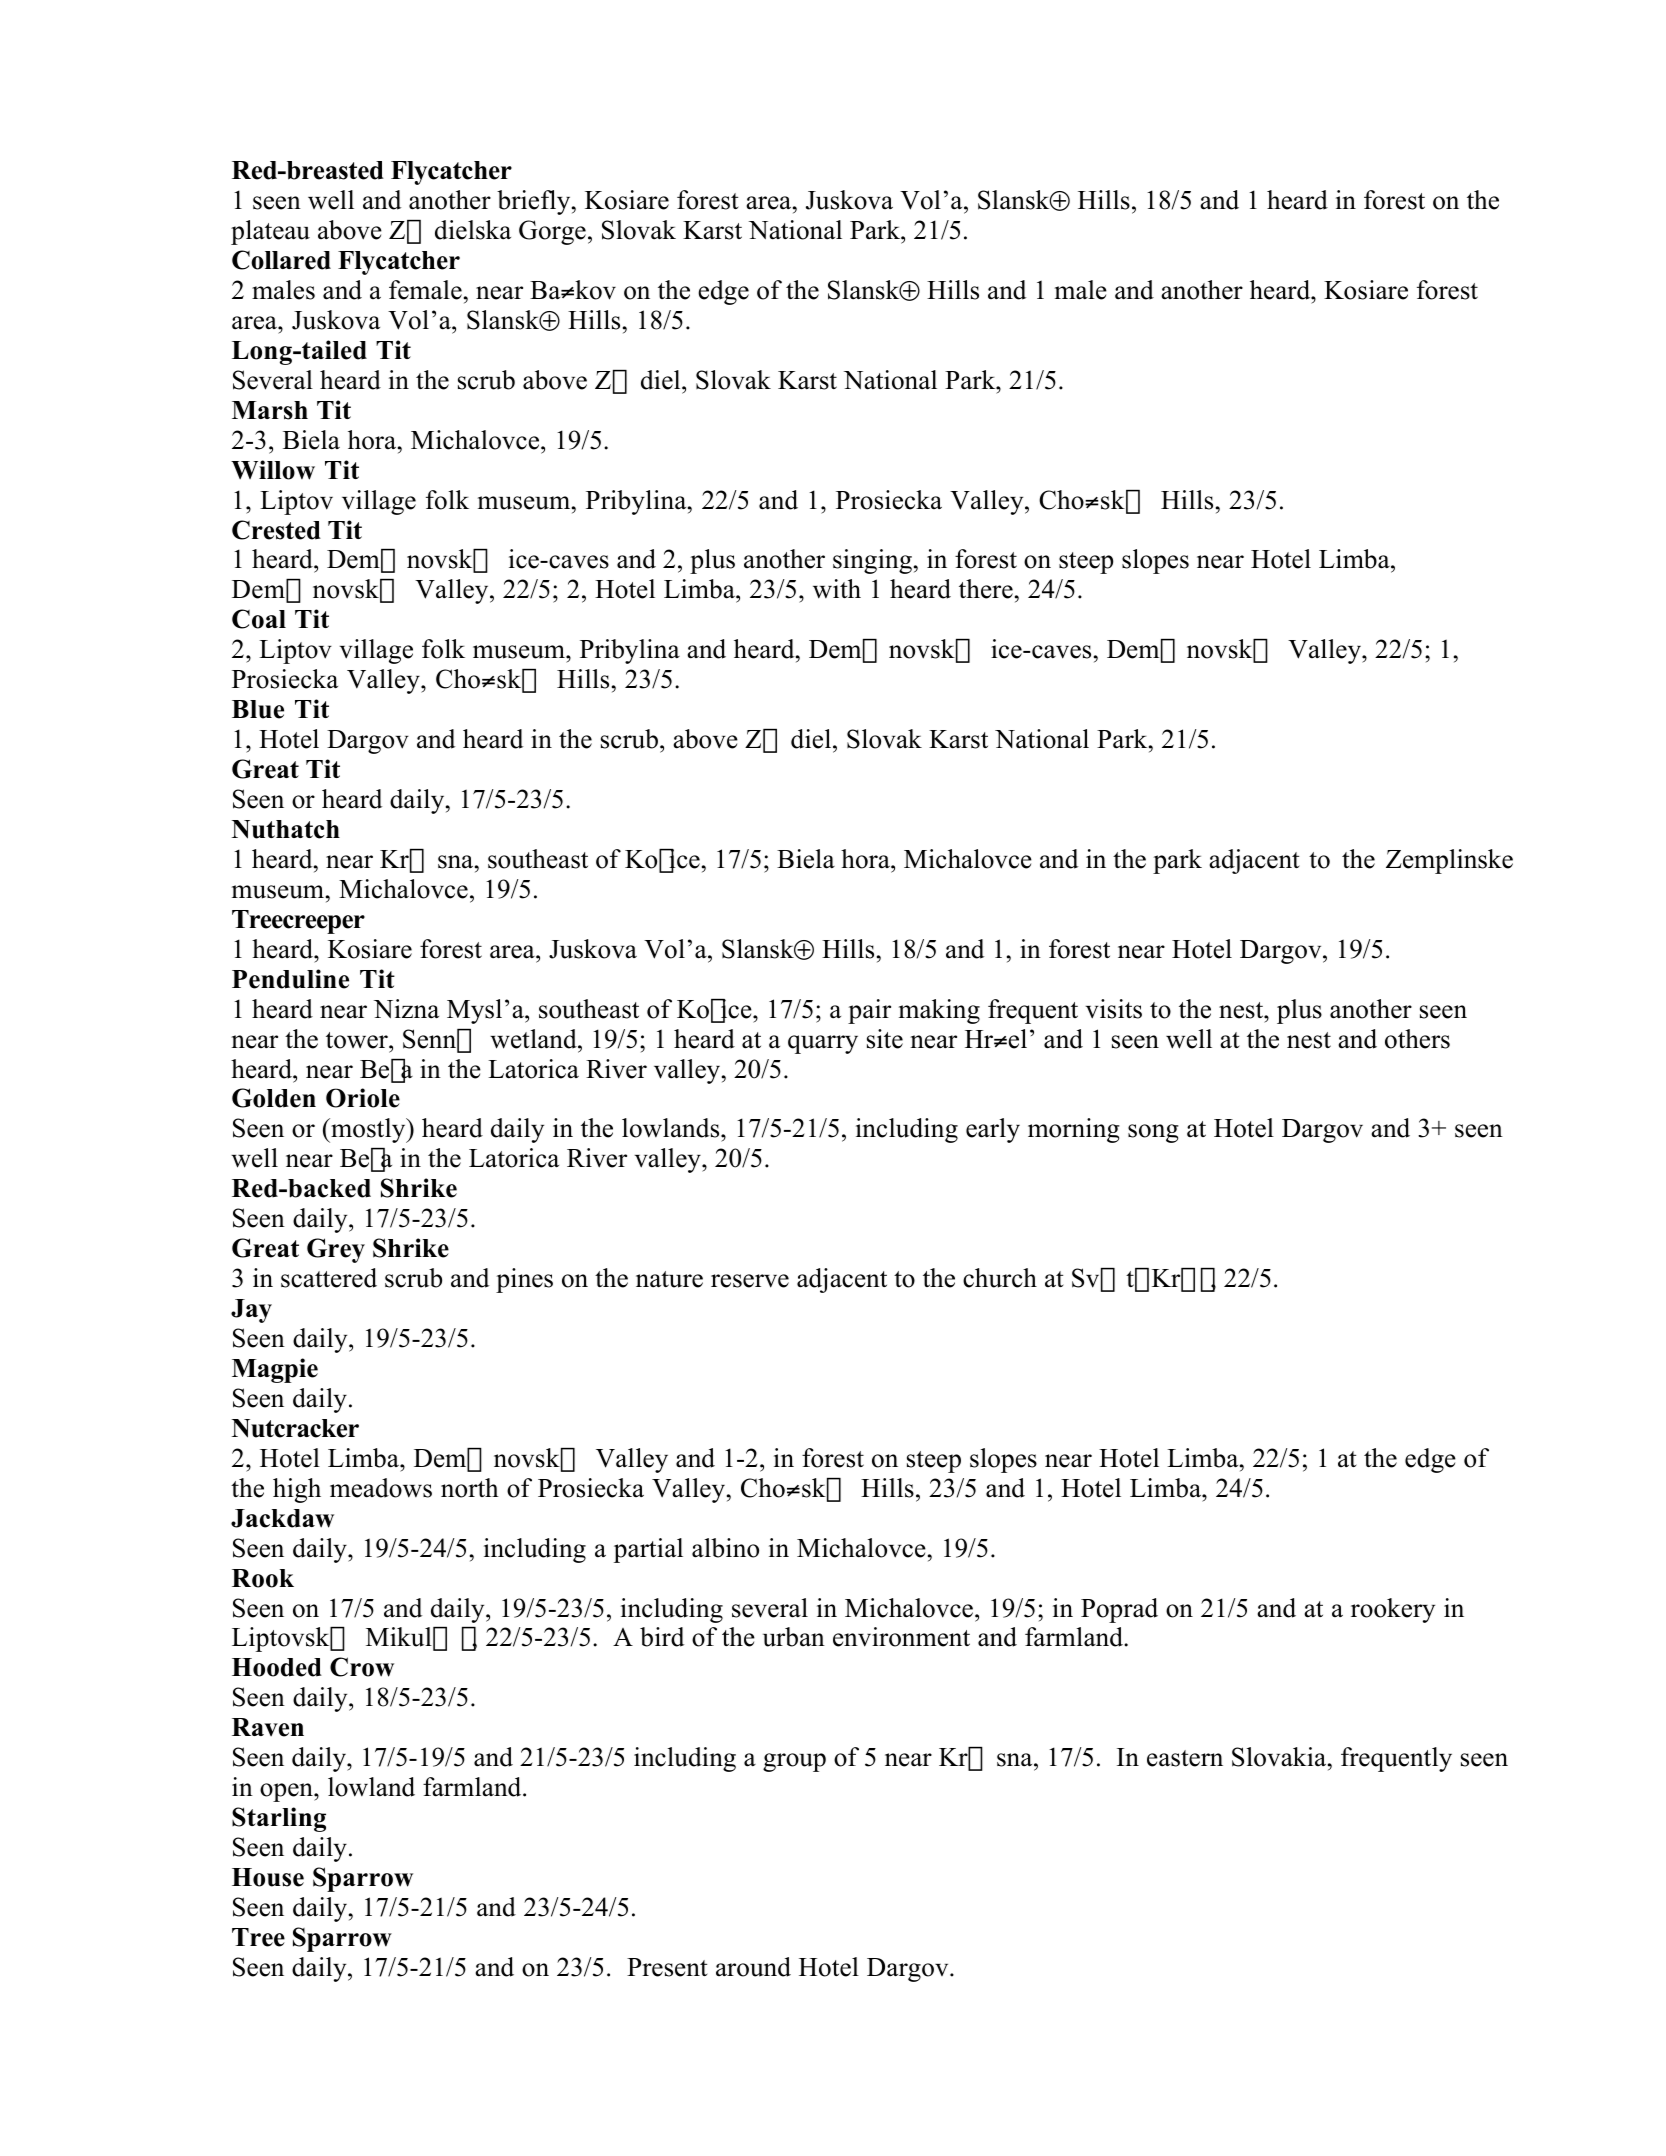 This screenshot has height=2156, width=1666. I want to click on Nuthatch, so click(286, 829).
